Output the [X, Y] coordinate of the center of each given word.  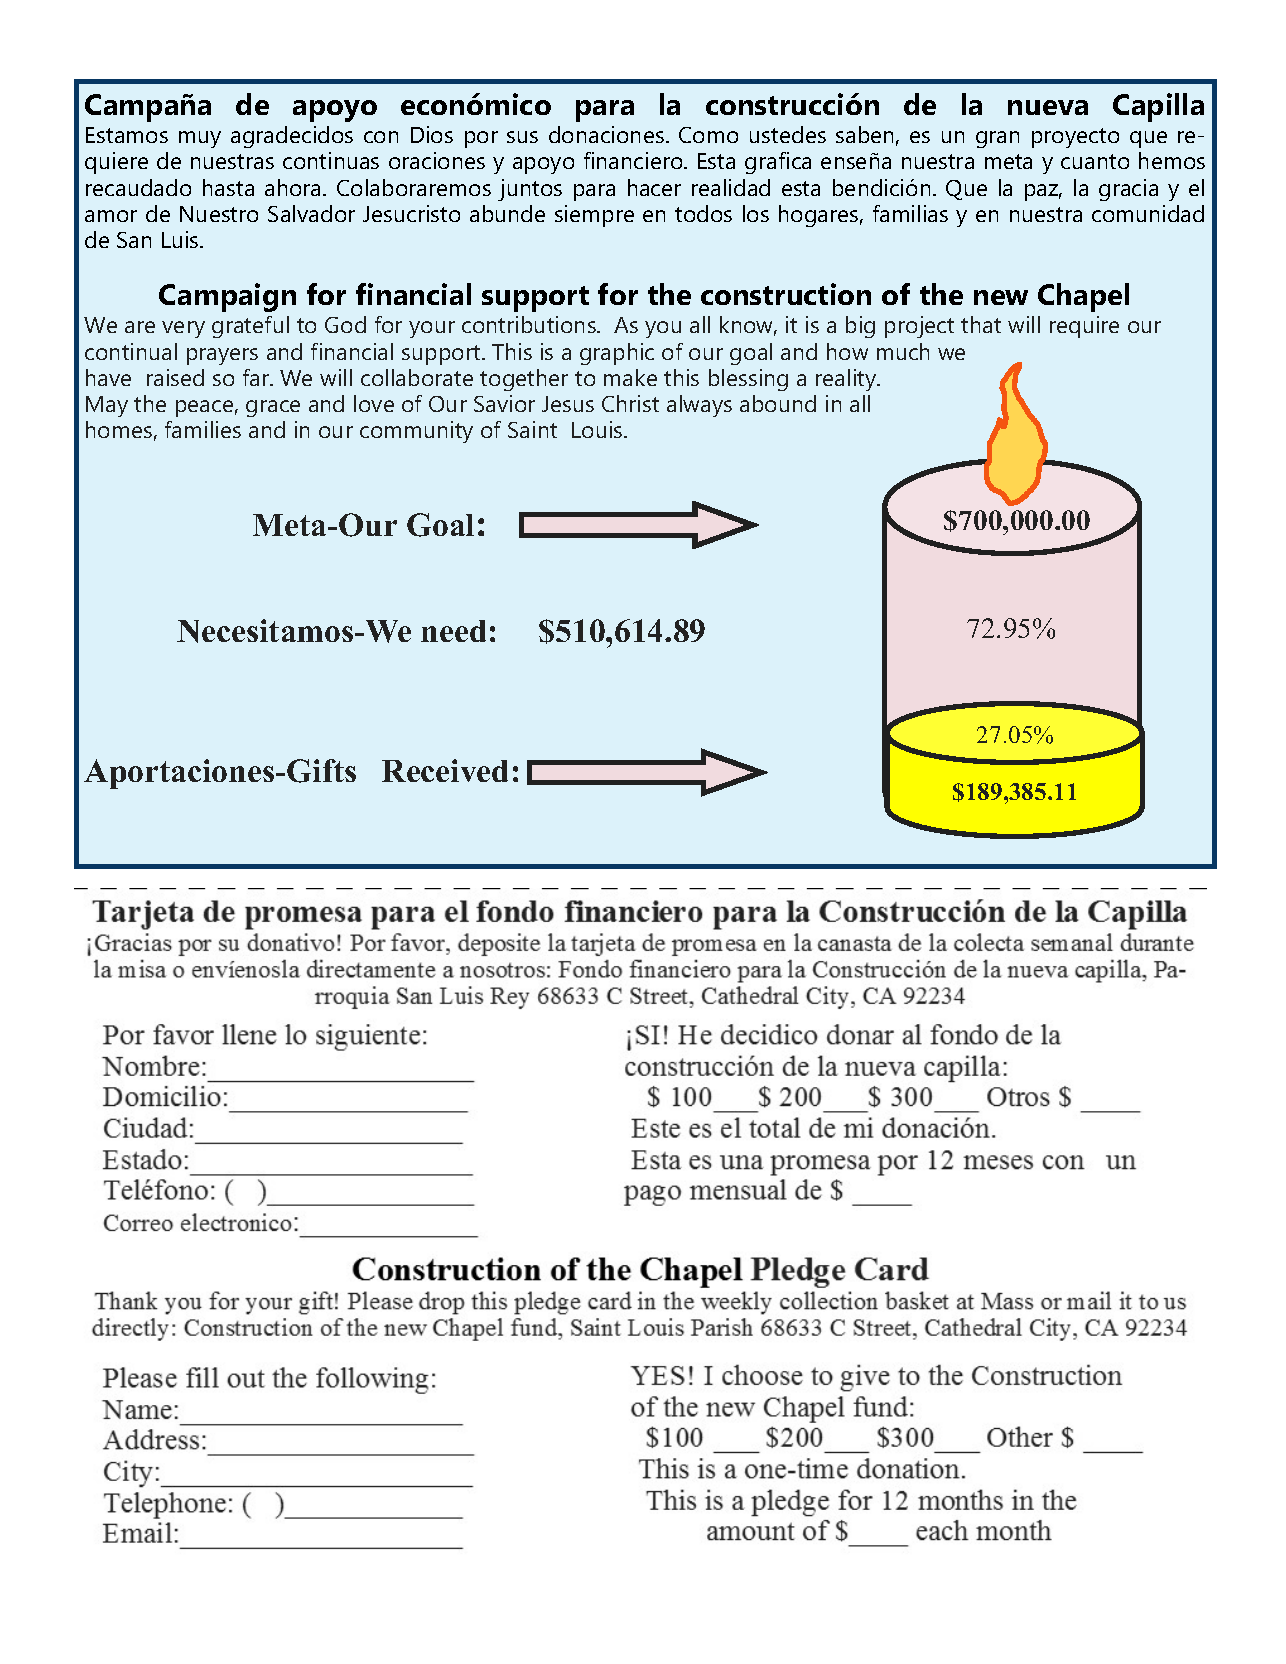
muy [200, 139]
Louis [598, 429]
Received [445, 770]
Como [708, 135]
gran [997, 139]
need [453, 631]
